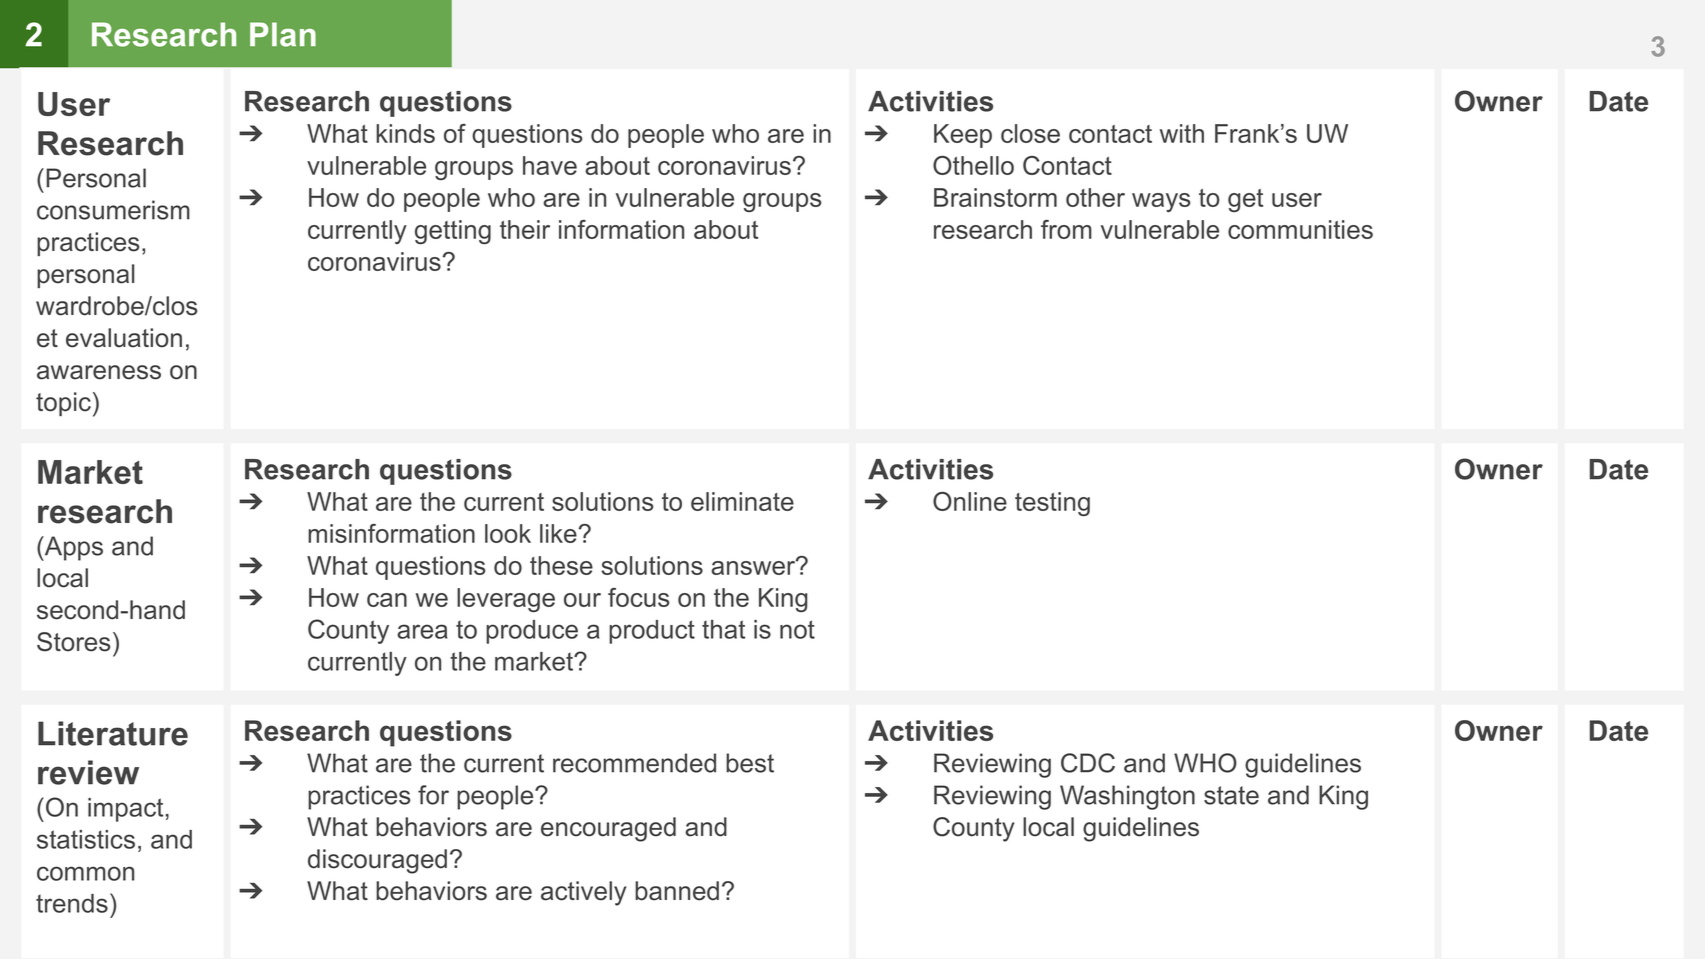  Describe the element at coordinates (1182, 133) in the document. I see `with` at that location.
